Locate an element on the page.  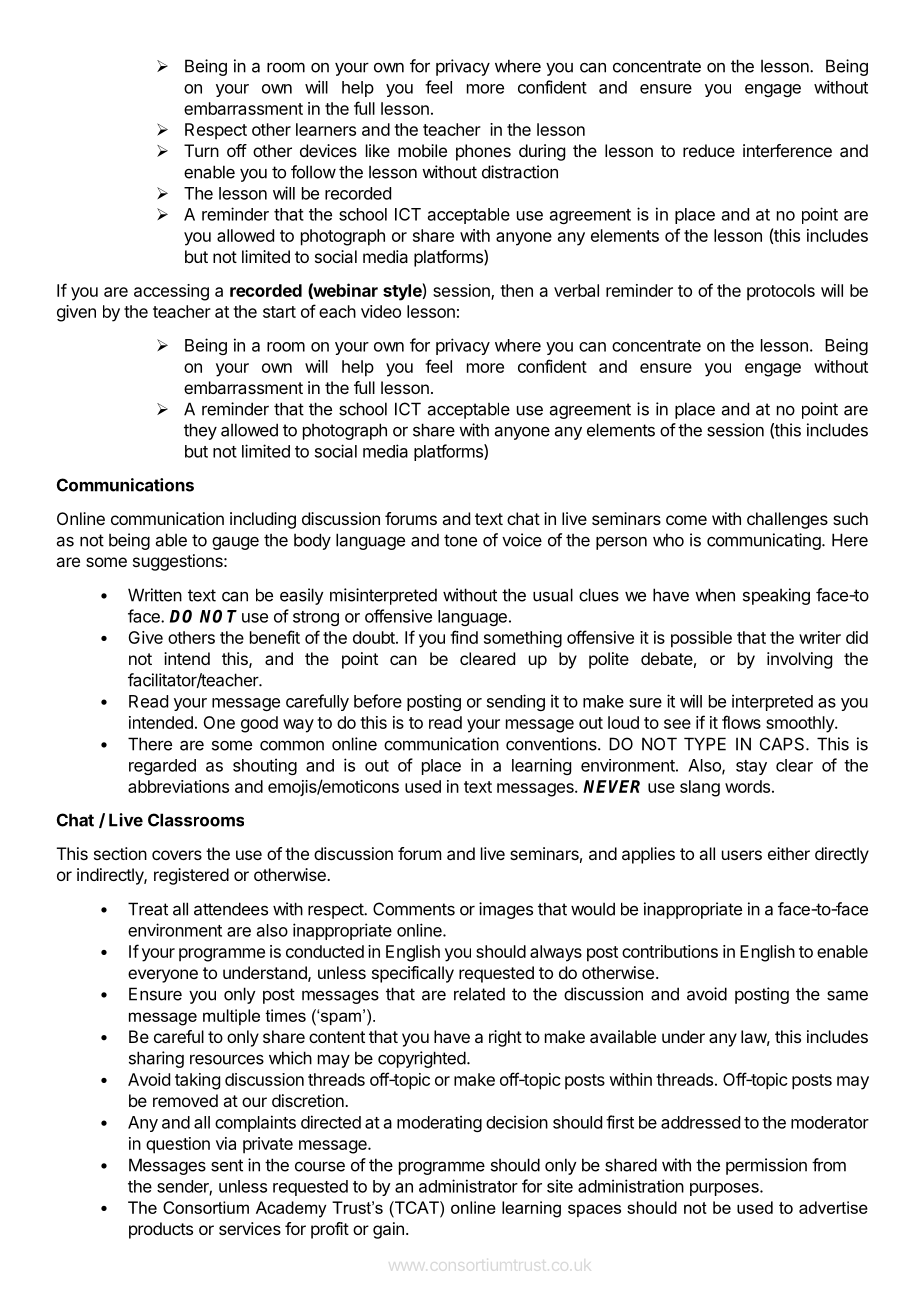
either is located at coordinates (789, 853).
